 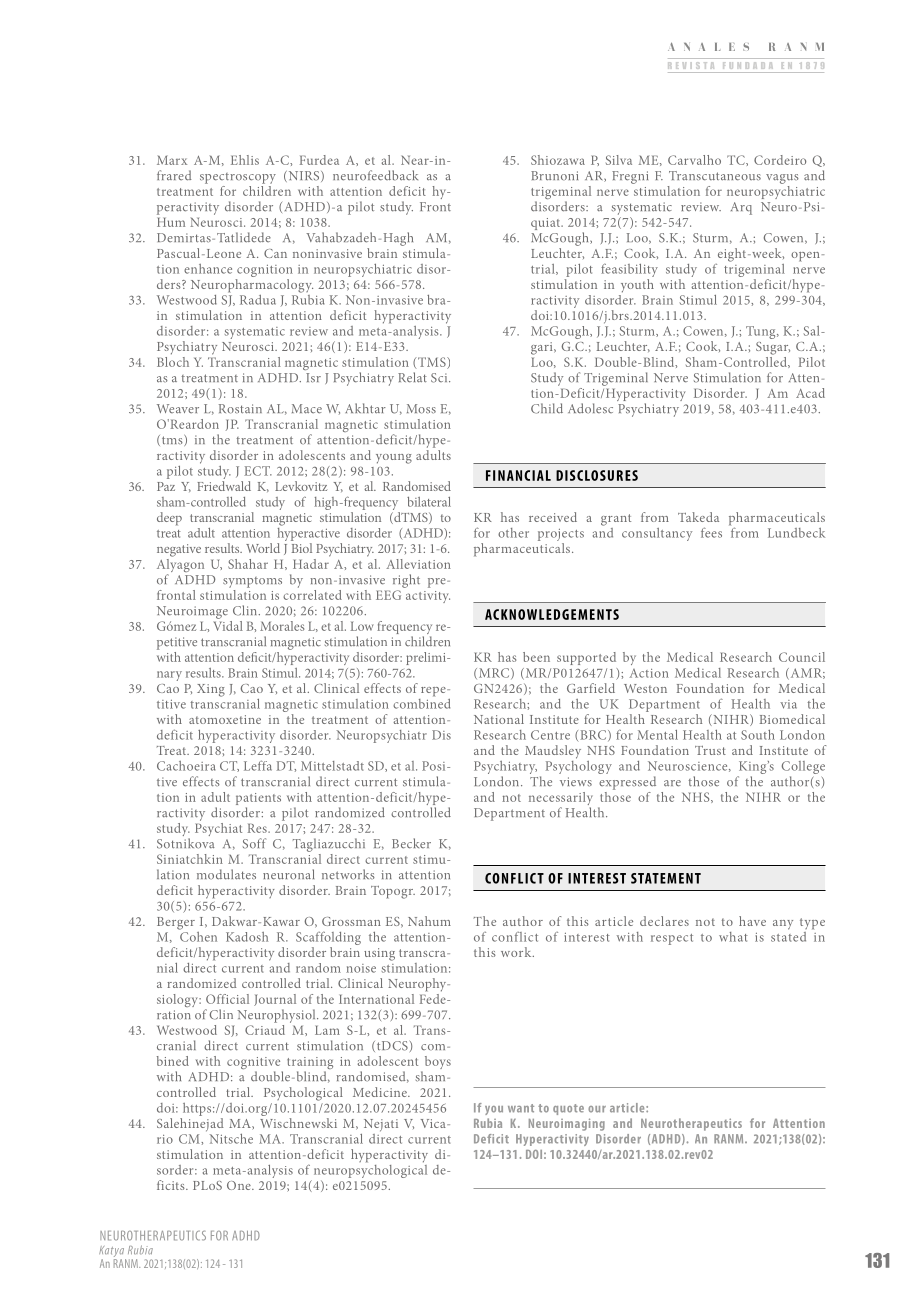 What do you see at coordinates (411, 843) in the screenshot?
I see `Becker` at bounding box center [411, 843].
